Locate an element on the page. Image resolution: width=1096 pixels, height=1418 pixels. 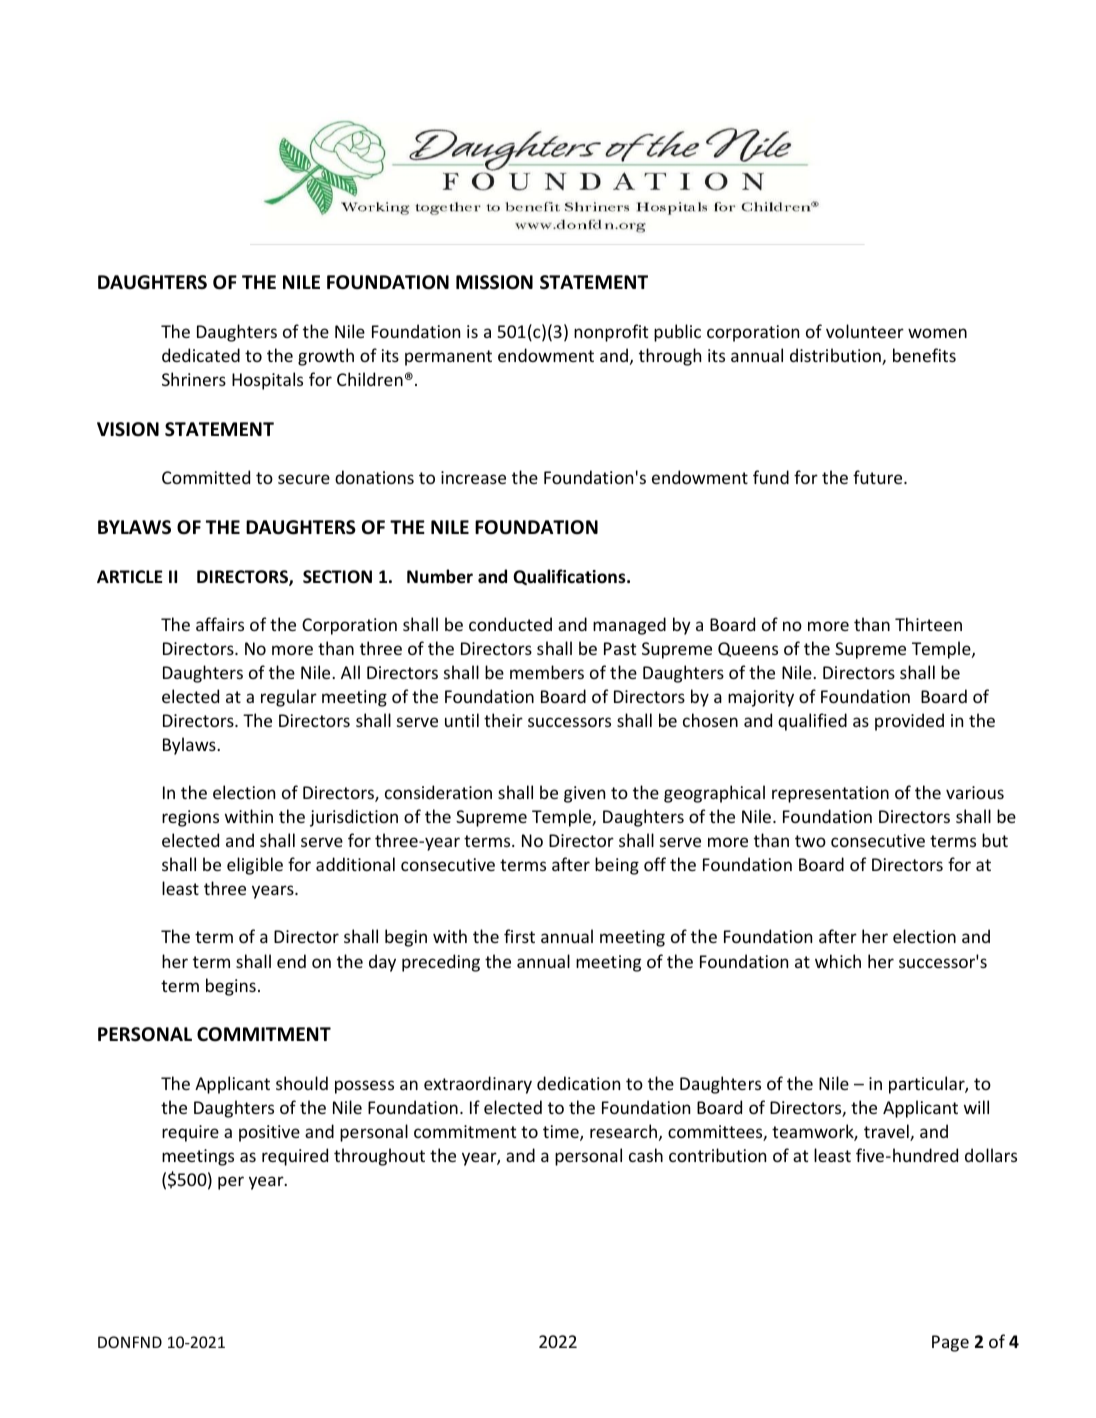
affairs is located at coordinates (220, 624).
